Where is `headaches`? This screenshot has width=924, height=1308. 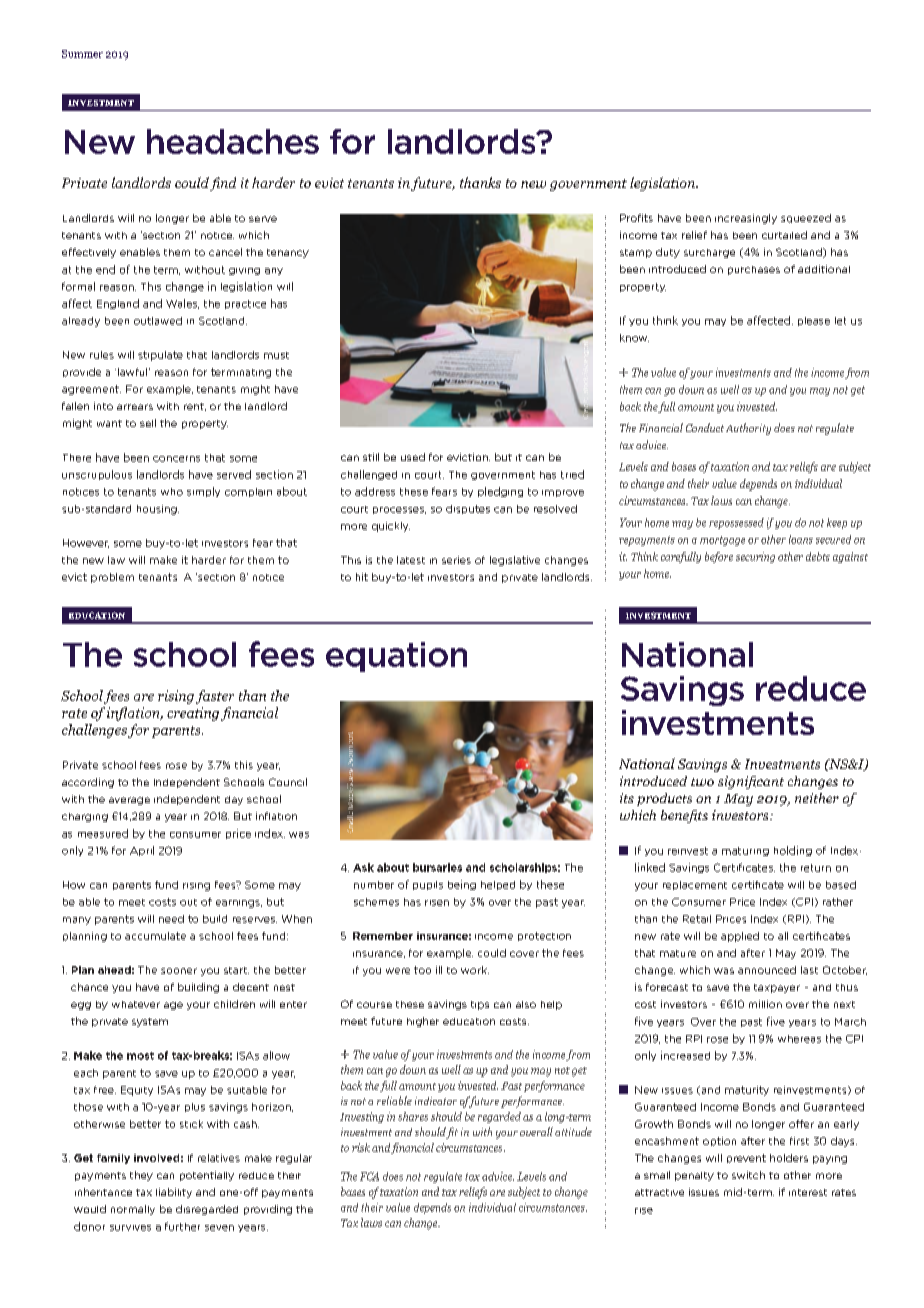 headaches is located at coordinates (233, 141).
